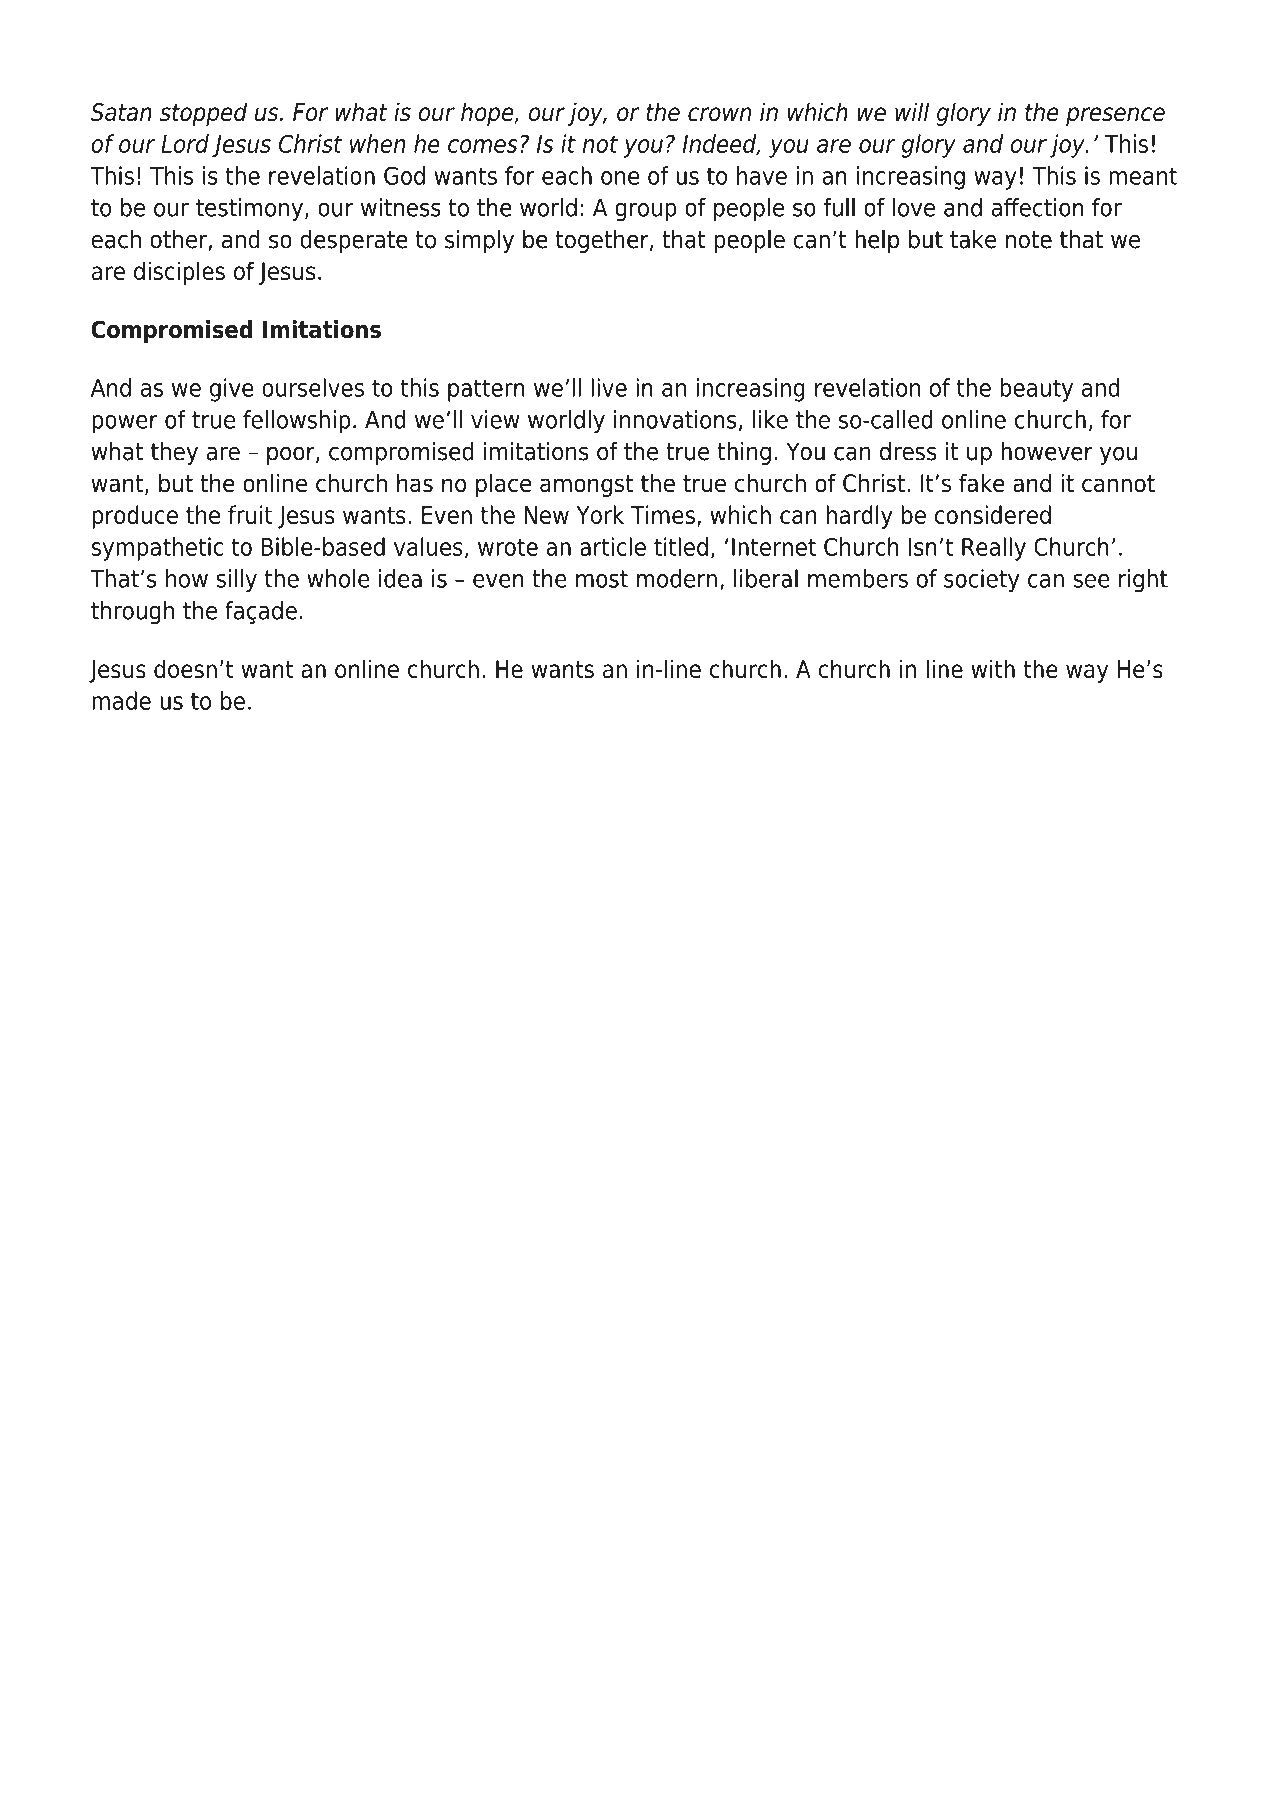 The width and height of the page is (1269, 1794). Describe the element at coordinates (157, 549) in the page. I see `sympathetic` at that location.
